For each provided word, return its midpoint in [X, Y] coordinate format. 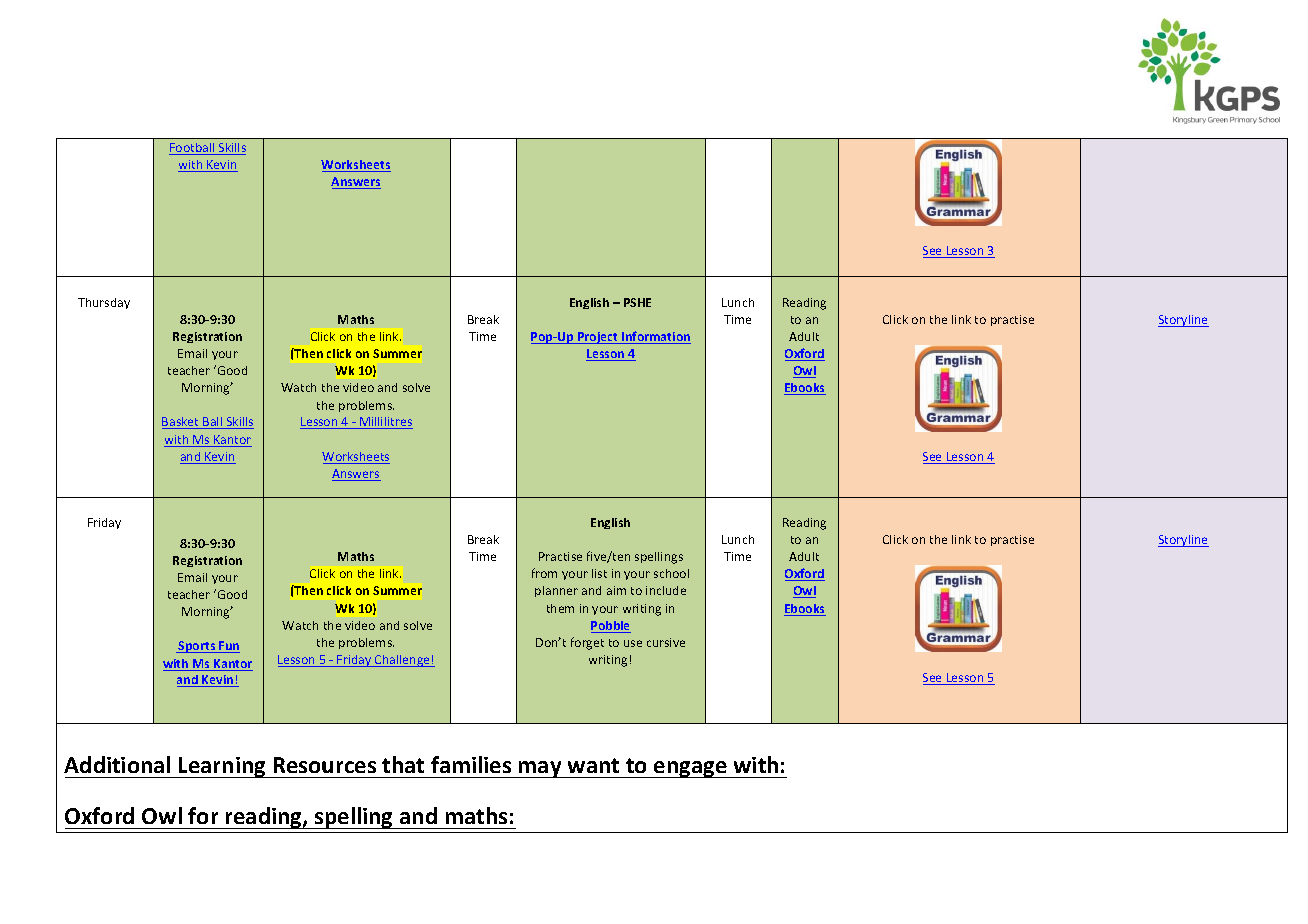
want [593, 765]
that [403, 764]
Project [598, 338]
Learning [222, 767]
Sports [197, 647]
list [599, 573]
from [544, 573]
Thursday [104, 303]
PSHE [637, 302]
